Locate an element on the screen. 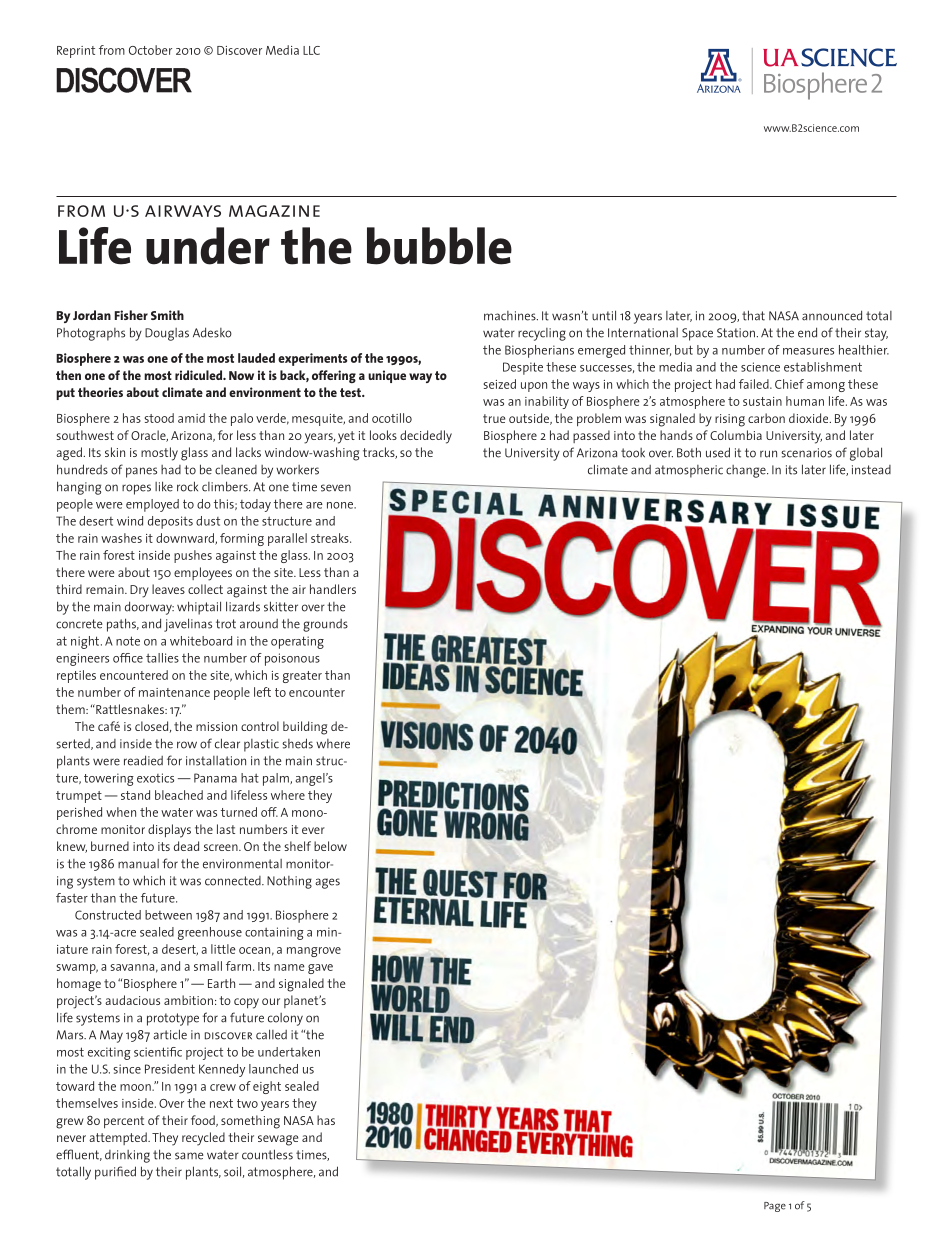 This screenshot has width=952, height=1233. October is located at coordinates (150, 50).
